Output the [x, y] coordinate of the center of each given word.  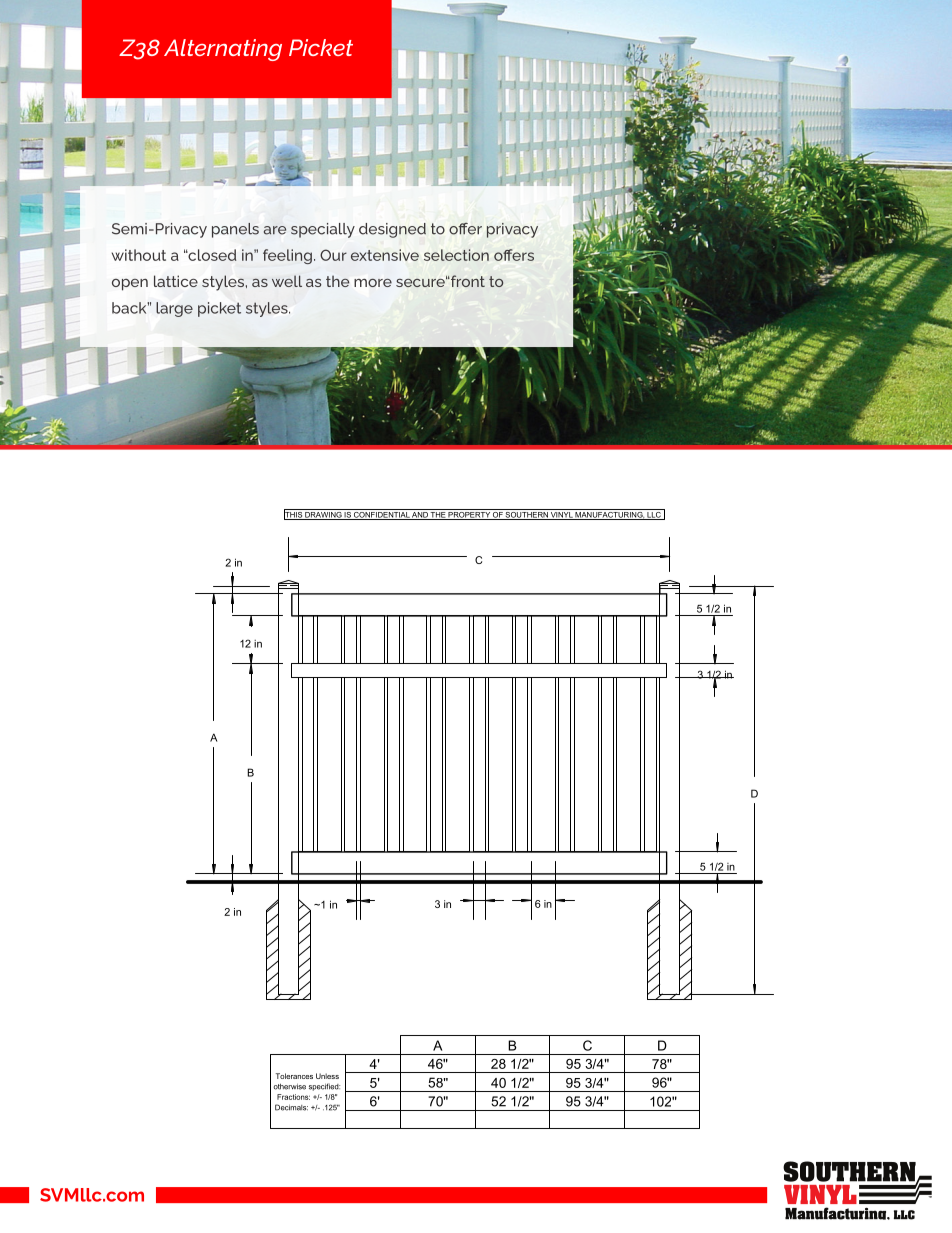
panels [235, 230]
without [139, 255]
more [373, 283]
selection [456, 255]
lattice [176, 281]
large [174, 309]
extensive [385, 255]
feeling [287, 256]
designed [392, 230]
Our [333, 255]
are [275, 230]
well [287, 281]
